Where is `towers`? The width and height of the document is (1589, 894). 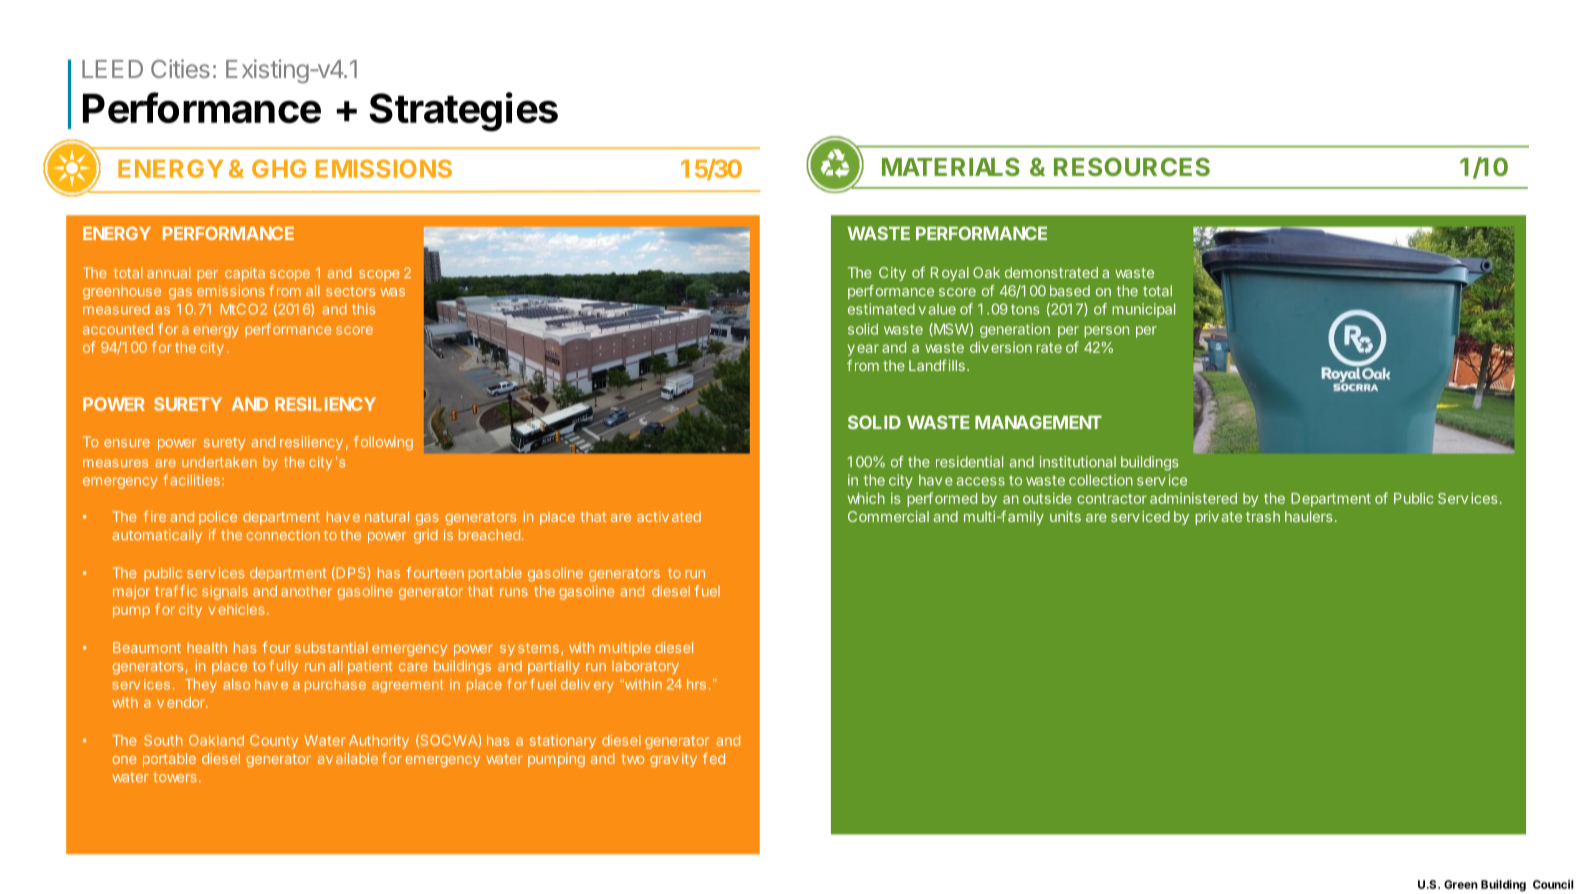 towers is located at coordinates (175, 777).
